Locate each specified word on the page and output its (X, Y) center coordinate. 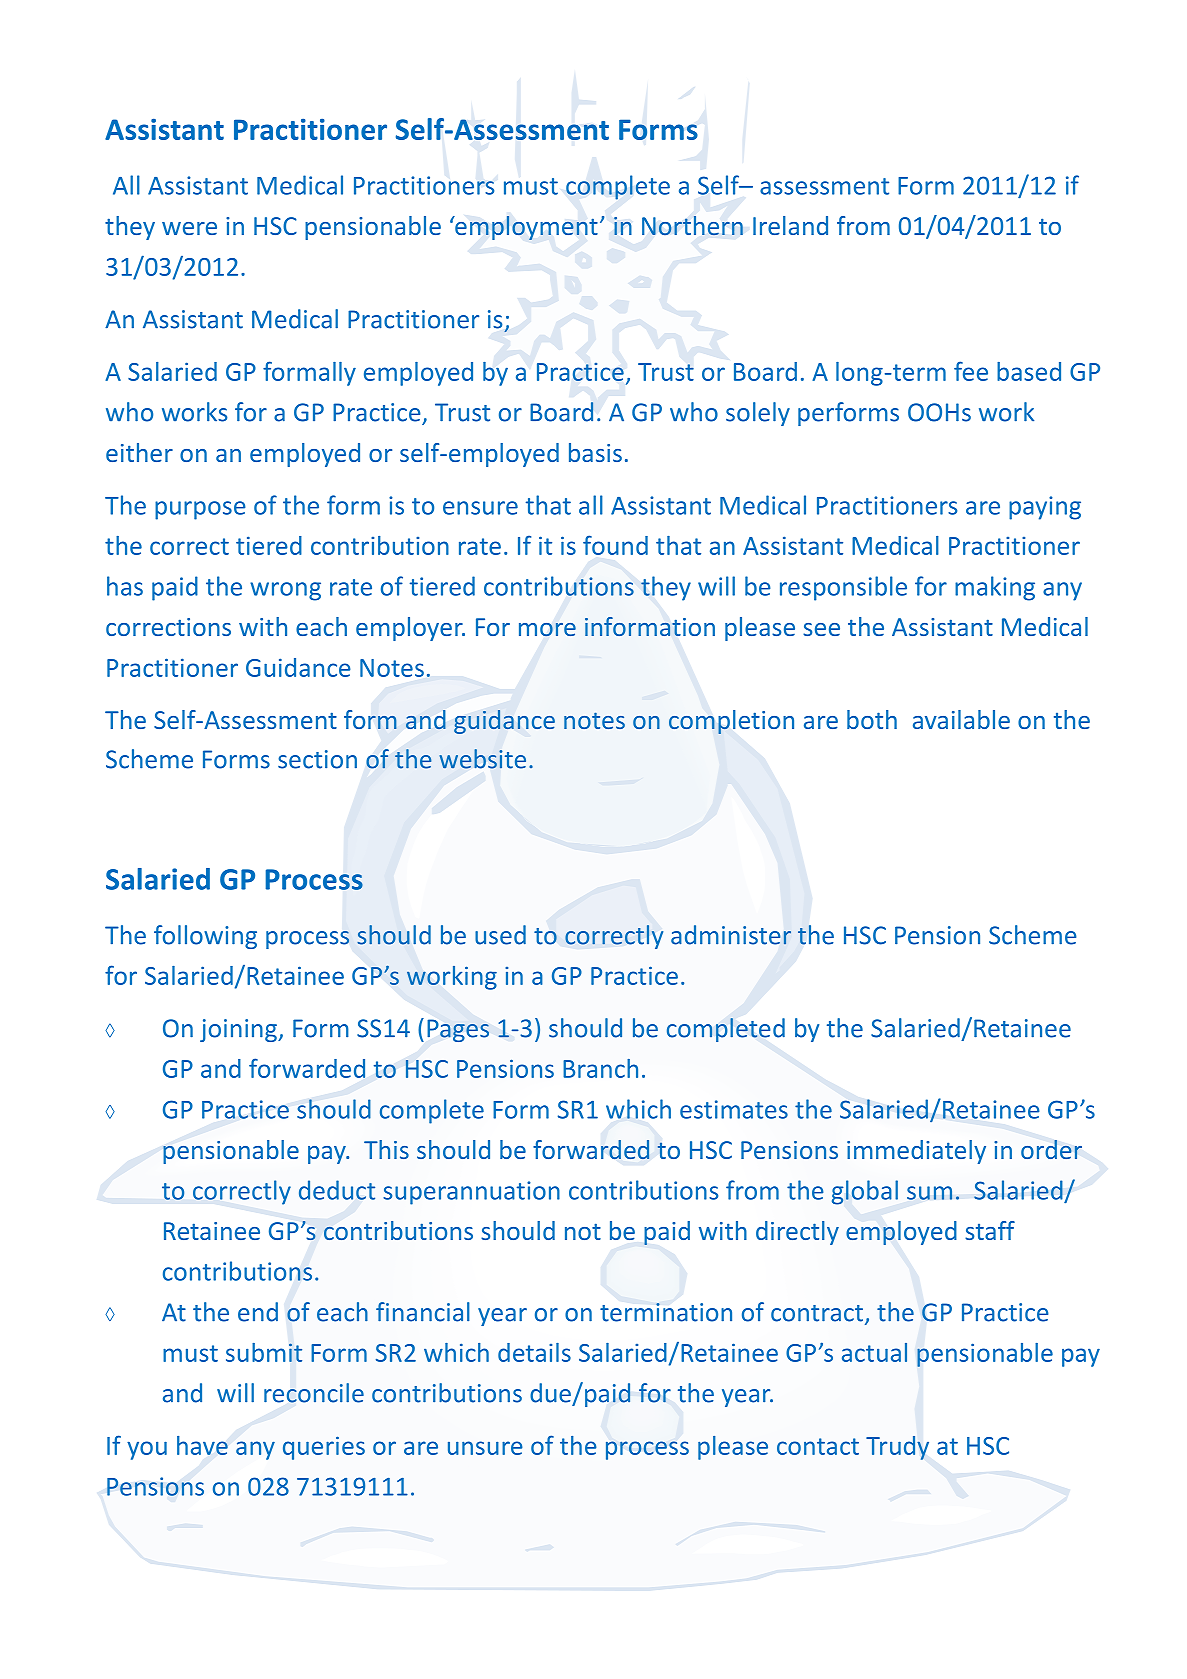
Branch (600, 1068)
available (961, 719)
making (995, 588)
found (615, 545)
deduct (337, 1190)
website (482, 759)
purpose (200, 510)
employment (525, 228)
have (202, 1445)
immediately (916, 1152)
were (189, 228)
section (317, 759)
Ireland (790, 225)
